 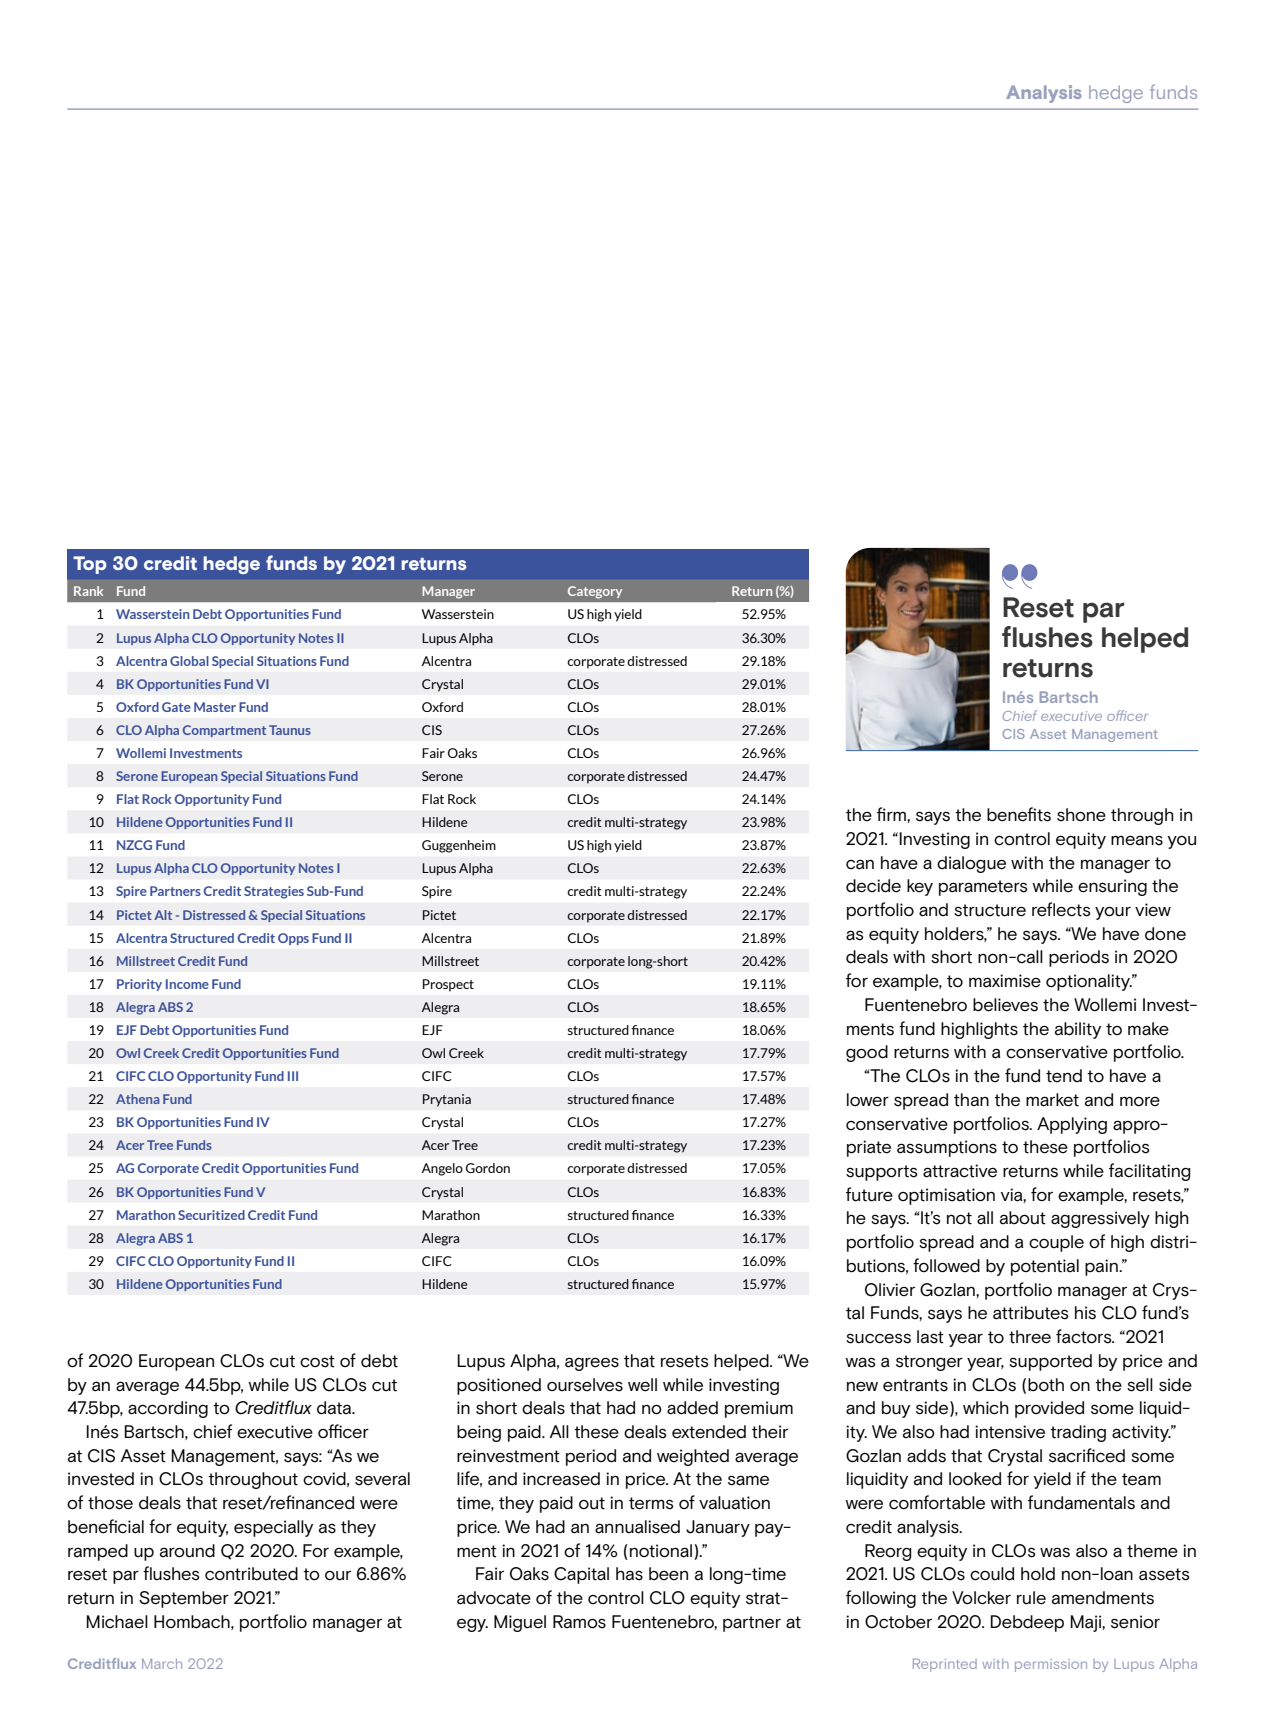 What do you see at coordinates (642, 1385) in the page?
I see `well` at bounding box center [642, 1385].
